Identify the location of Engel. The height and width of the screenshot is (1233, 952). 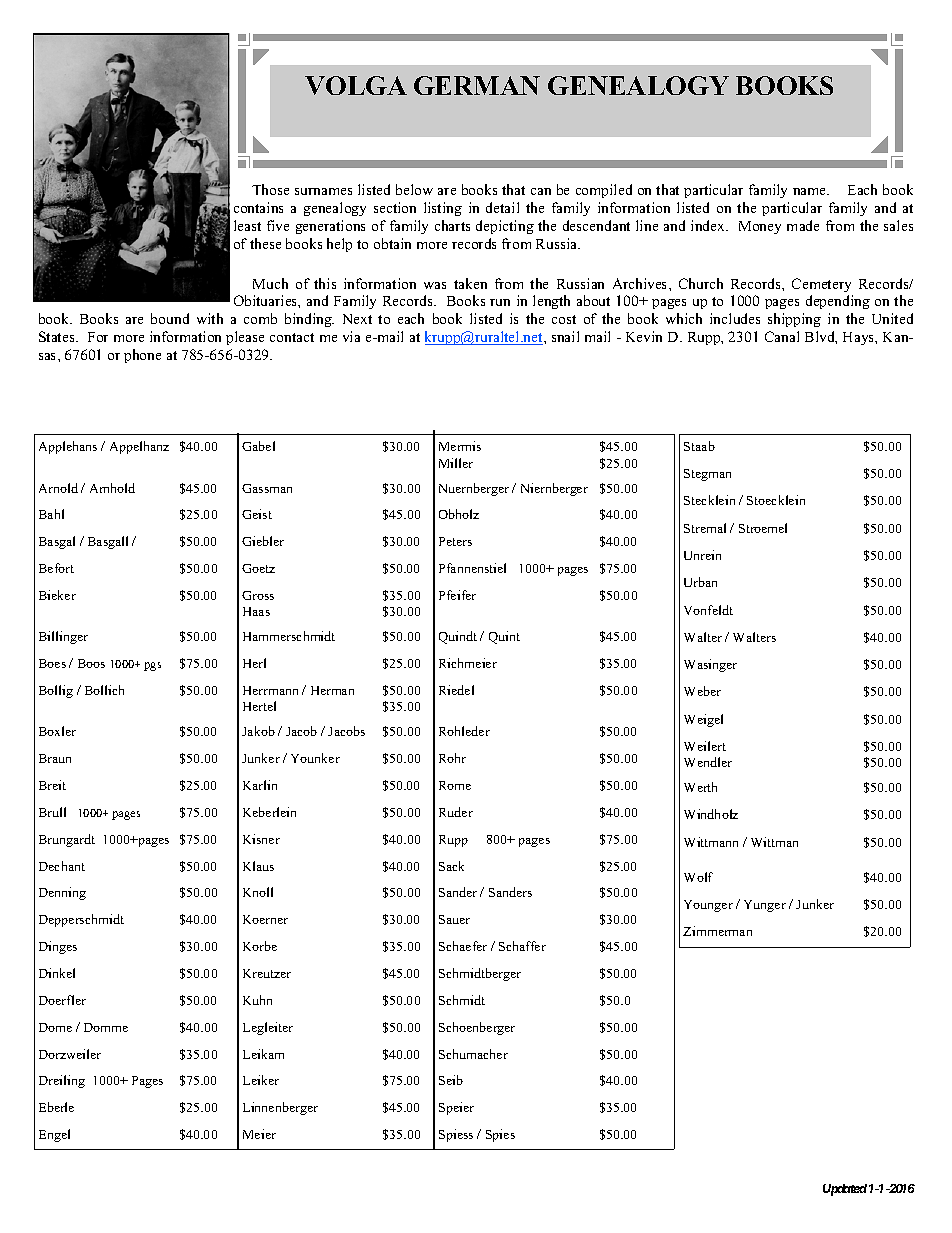
(54, 1135).
